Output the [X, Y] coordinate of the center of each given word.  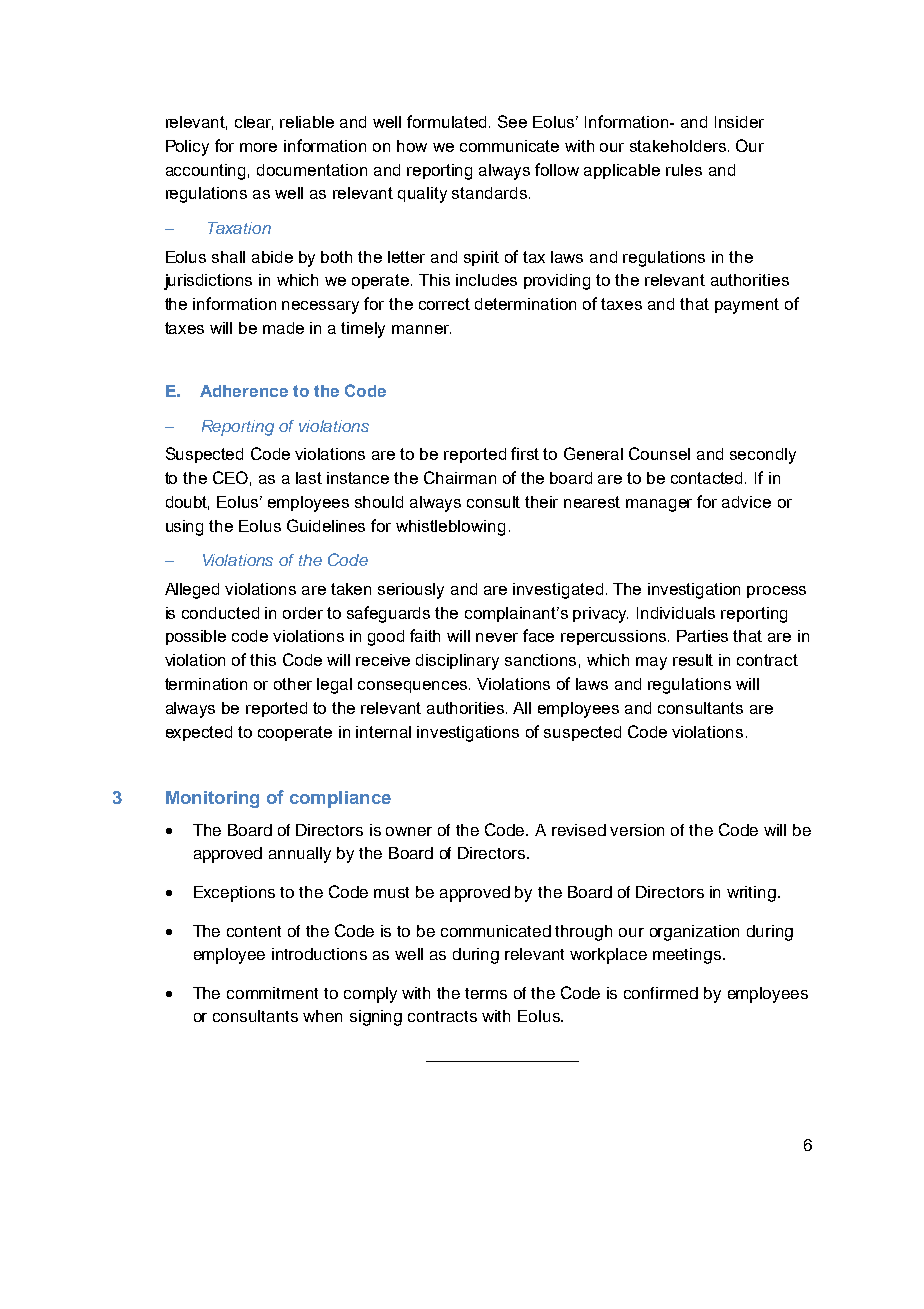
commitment [272, 993]
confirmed [661, 993]
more [258, 147]
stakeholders [678, 146]
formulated [448, 121]
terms [486, 993]
